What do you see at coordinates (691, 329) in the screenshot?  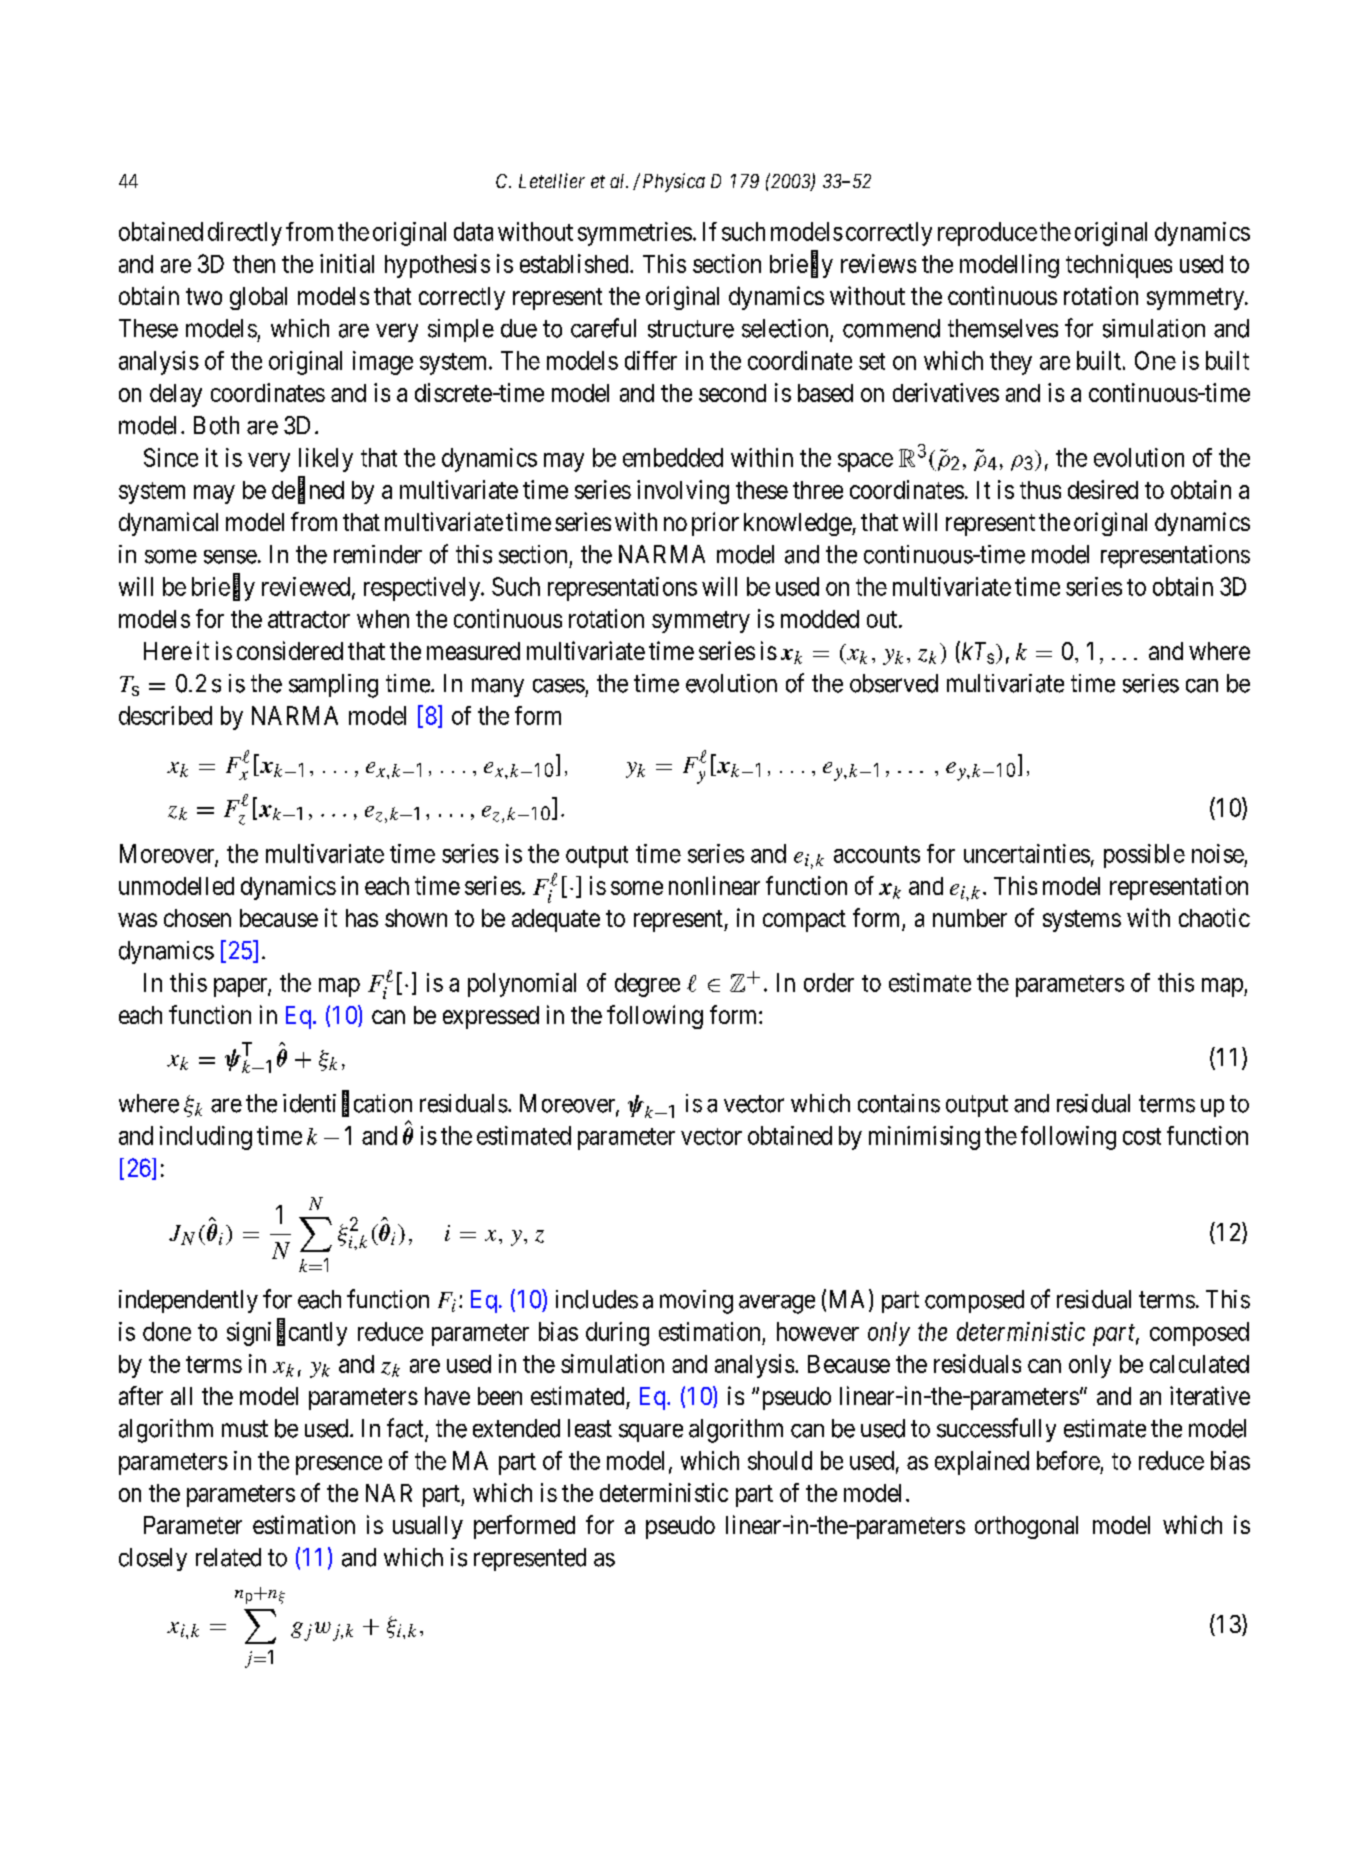 I see `structure` at bounding box center [691, 329].
